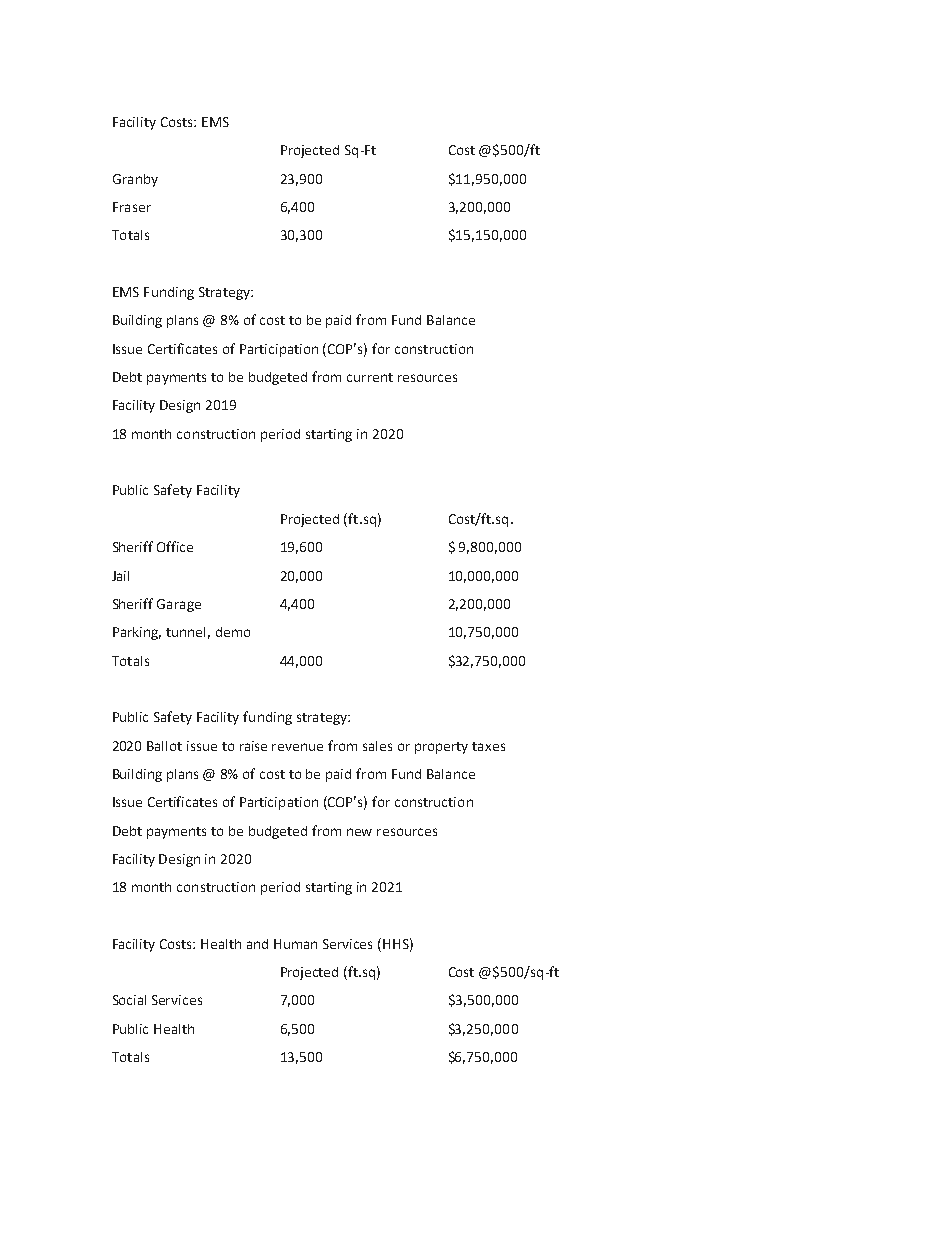 The image size is (952, 1233). What do you see at coordinates (295, 944) in the screenshot?
I see `Human` at bounding box center [295, 944].
